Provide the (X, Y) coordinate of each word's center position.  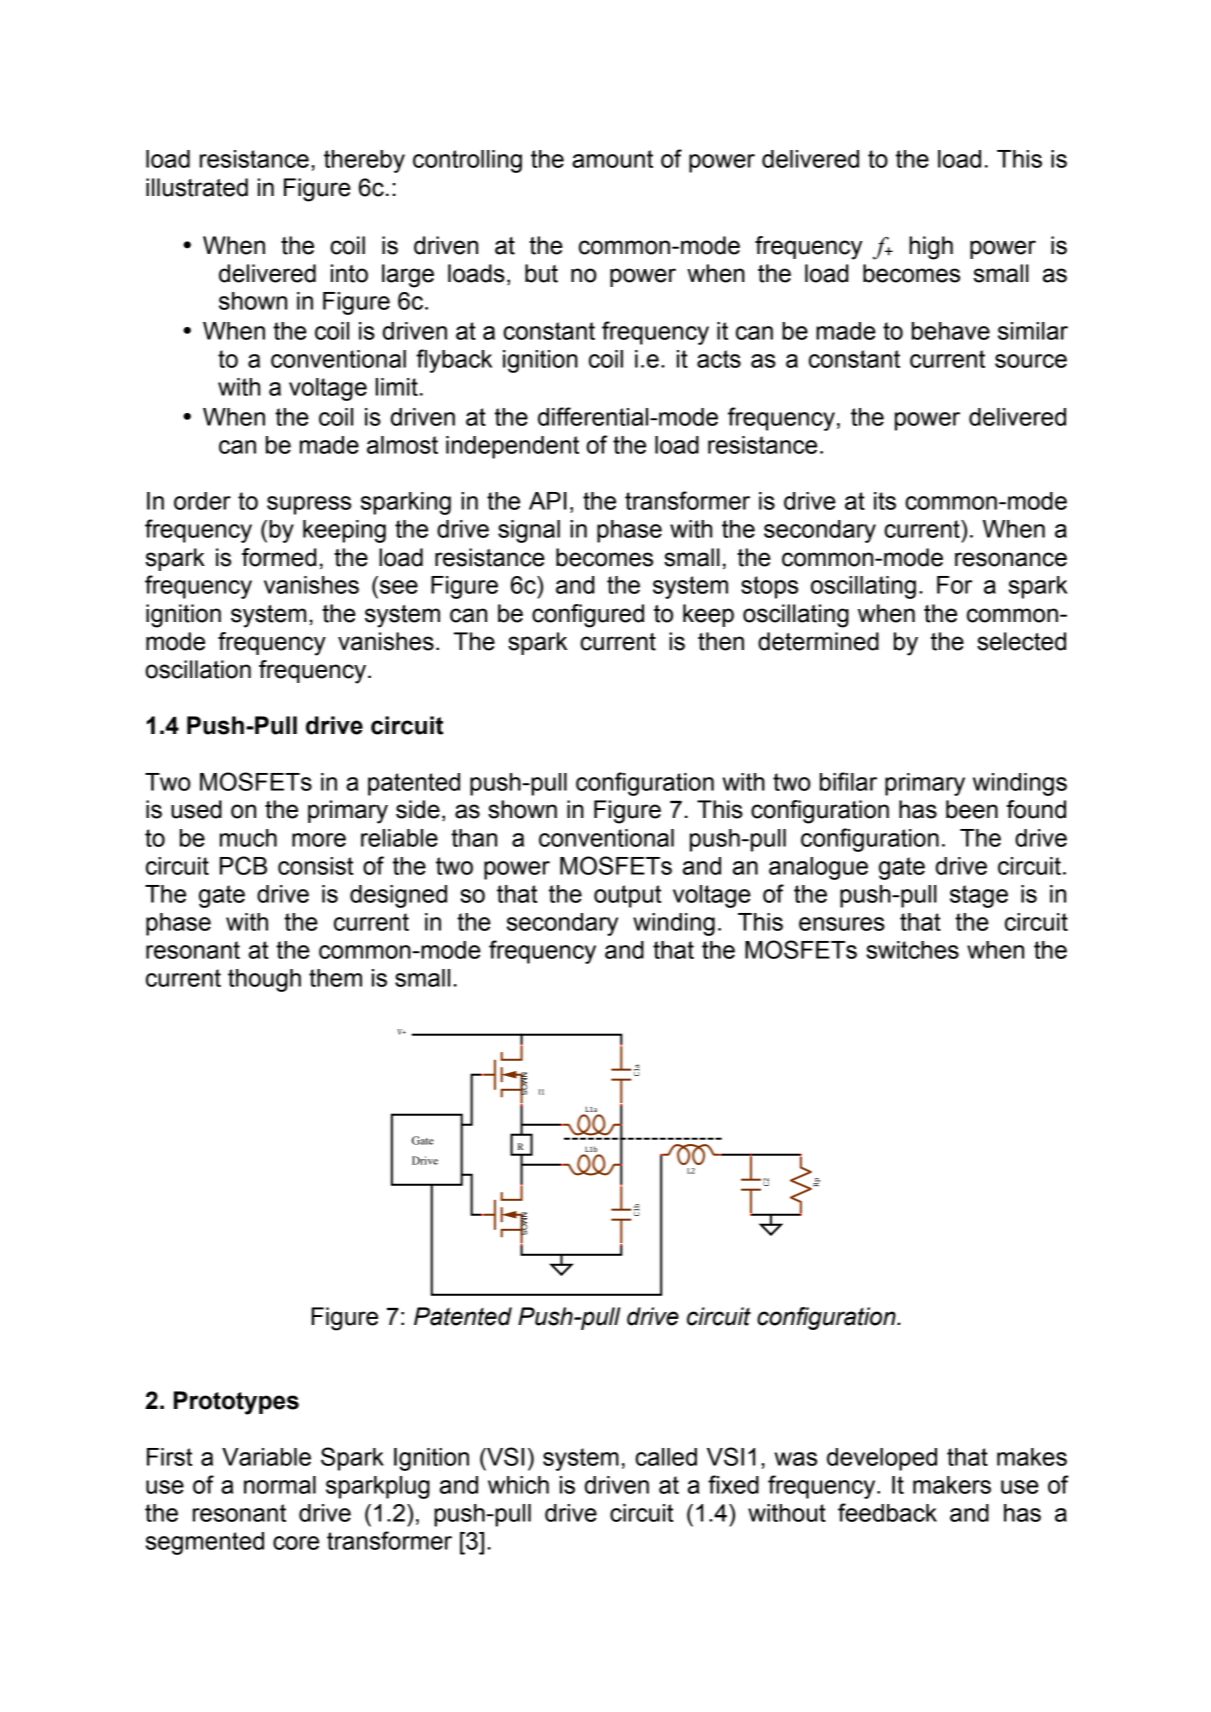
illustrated (197, 187)
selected (1021, 641)
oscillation (198, 669)
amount (612, 159)
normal (280, 1485)
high (931, 248)
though (264, 980)
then (721, 641)
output (627, 896)
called (666, 1457)
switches (912, 950)
